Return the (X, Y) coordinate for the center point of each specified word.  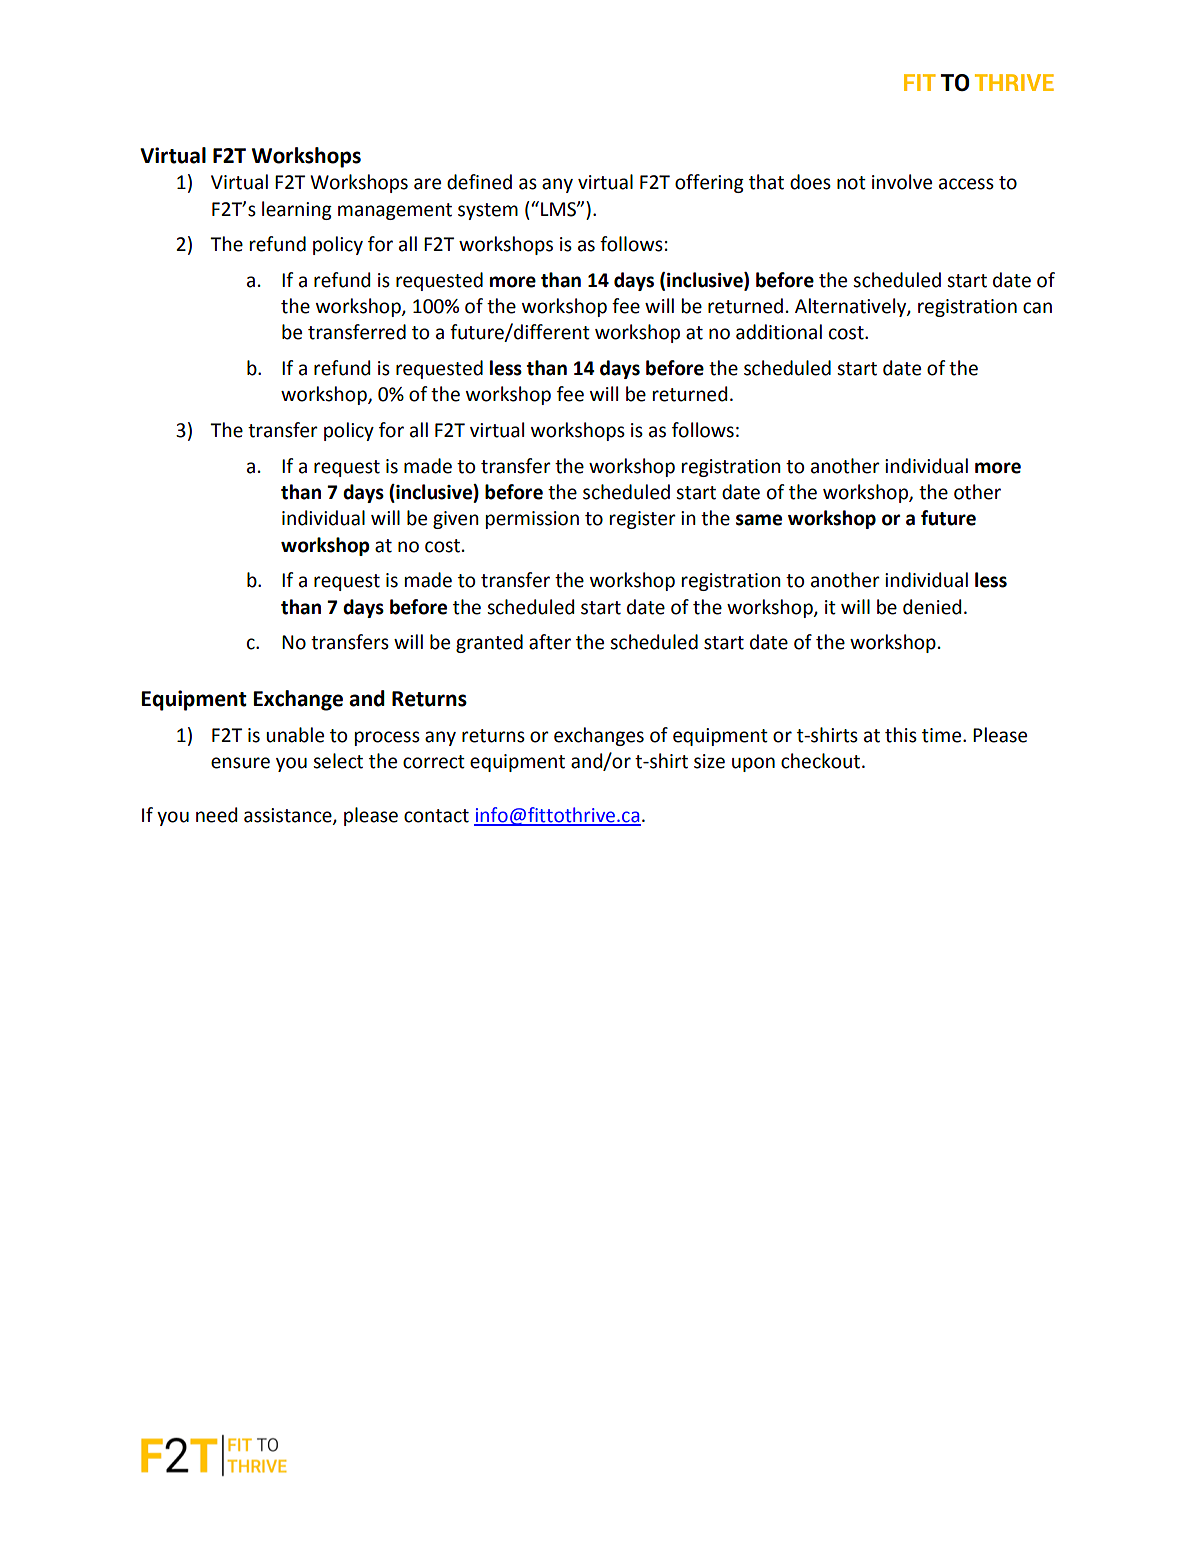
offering (709, 183)
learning (297, 210)
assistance (289, 816)
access (966, 184)
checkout (820, 761)
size (709, 761)
